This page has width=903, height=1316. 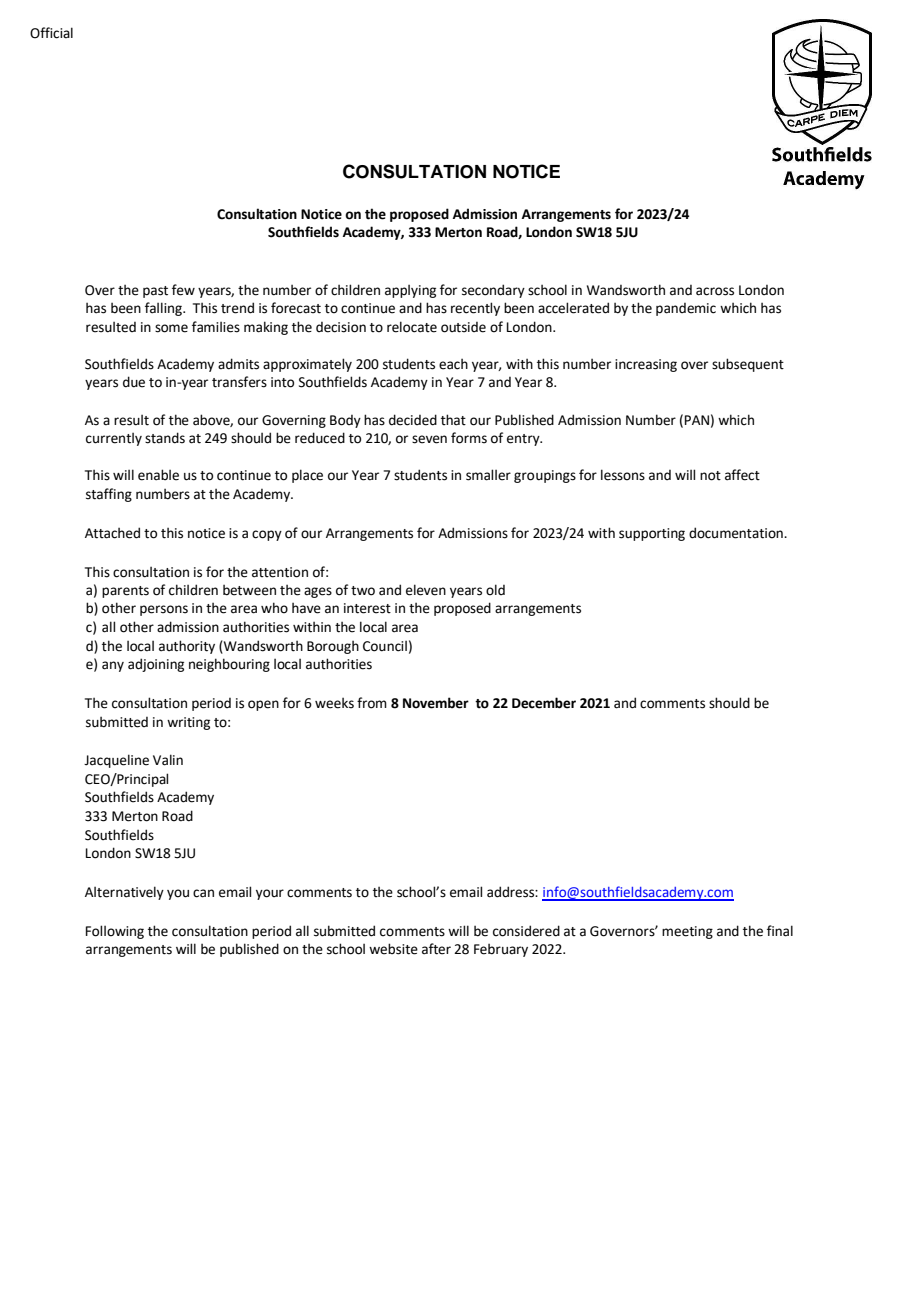 What do you see at coordinates (410, 291) in the page?
I see `applying` at bounding box center [410, 291].
